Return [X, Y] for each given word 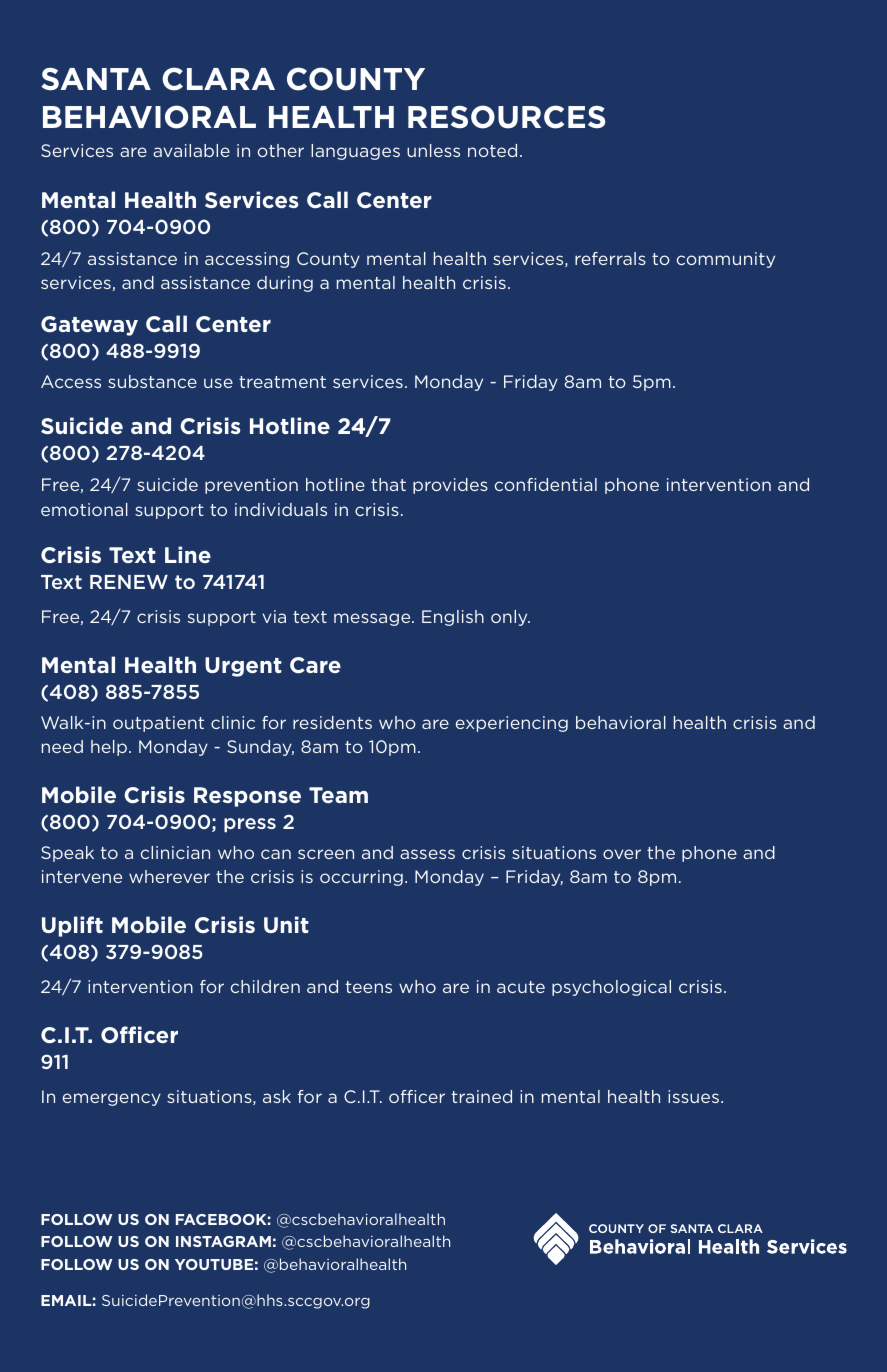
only [510, 618]
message [373, 619]
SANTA [96, 79]
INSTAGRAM [223, 1241]
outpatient [158, 724]
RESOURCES [506, 117]
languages [355, 152]
